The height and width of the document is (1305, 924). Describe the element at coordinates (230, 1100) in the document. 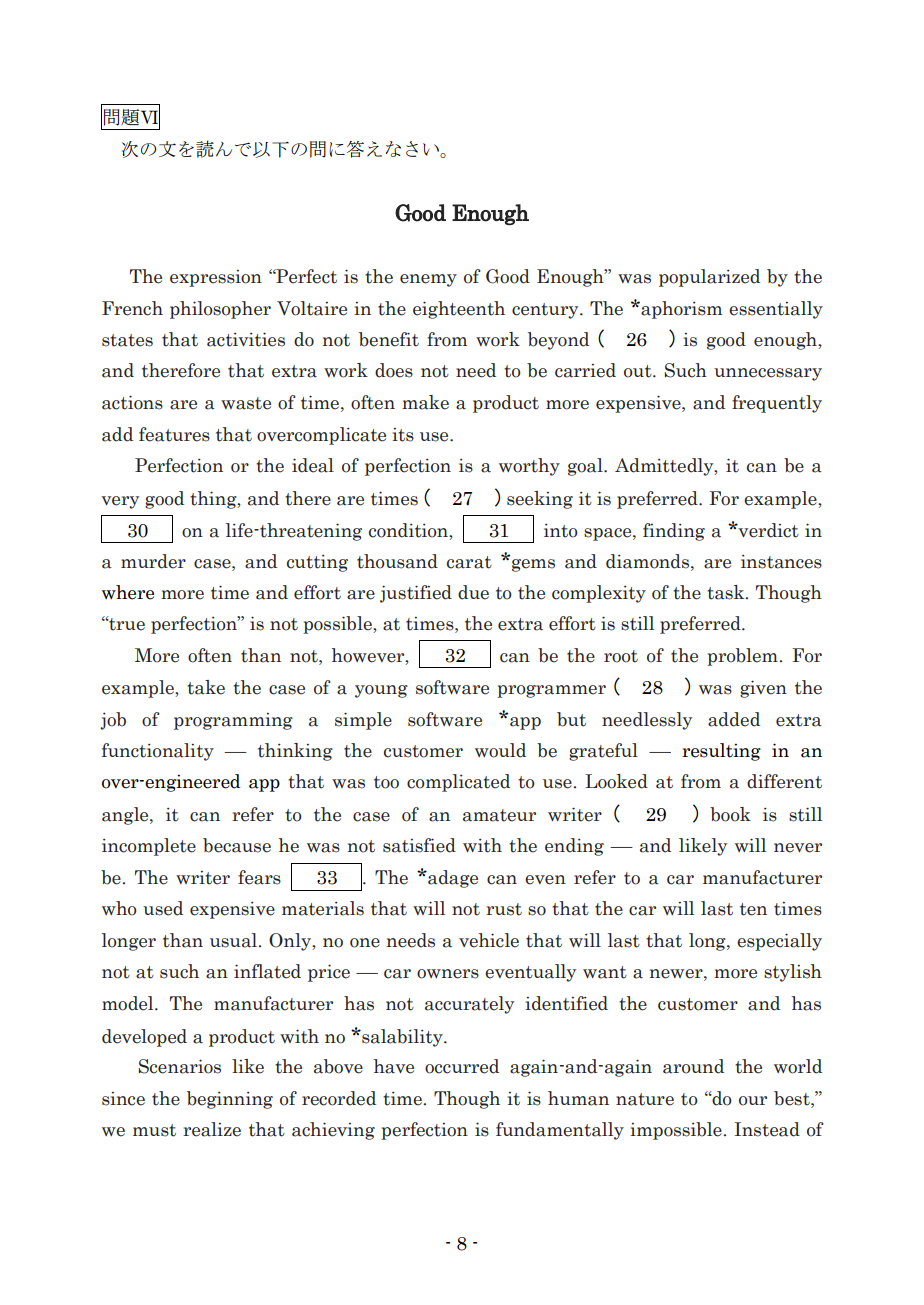

I see `beginning` at that location.
